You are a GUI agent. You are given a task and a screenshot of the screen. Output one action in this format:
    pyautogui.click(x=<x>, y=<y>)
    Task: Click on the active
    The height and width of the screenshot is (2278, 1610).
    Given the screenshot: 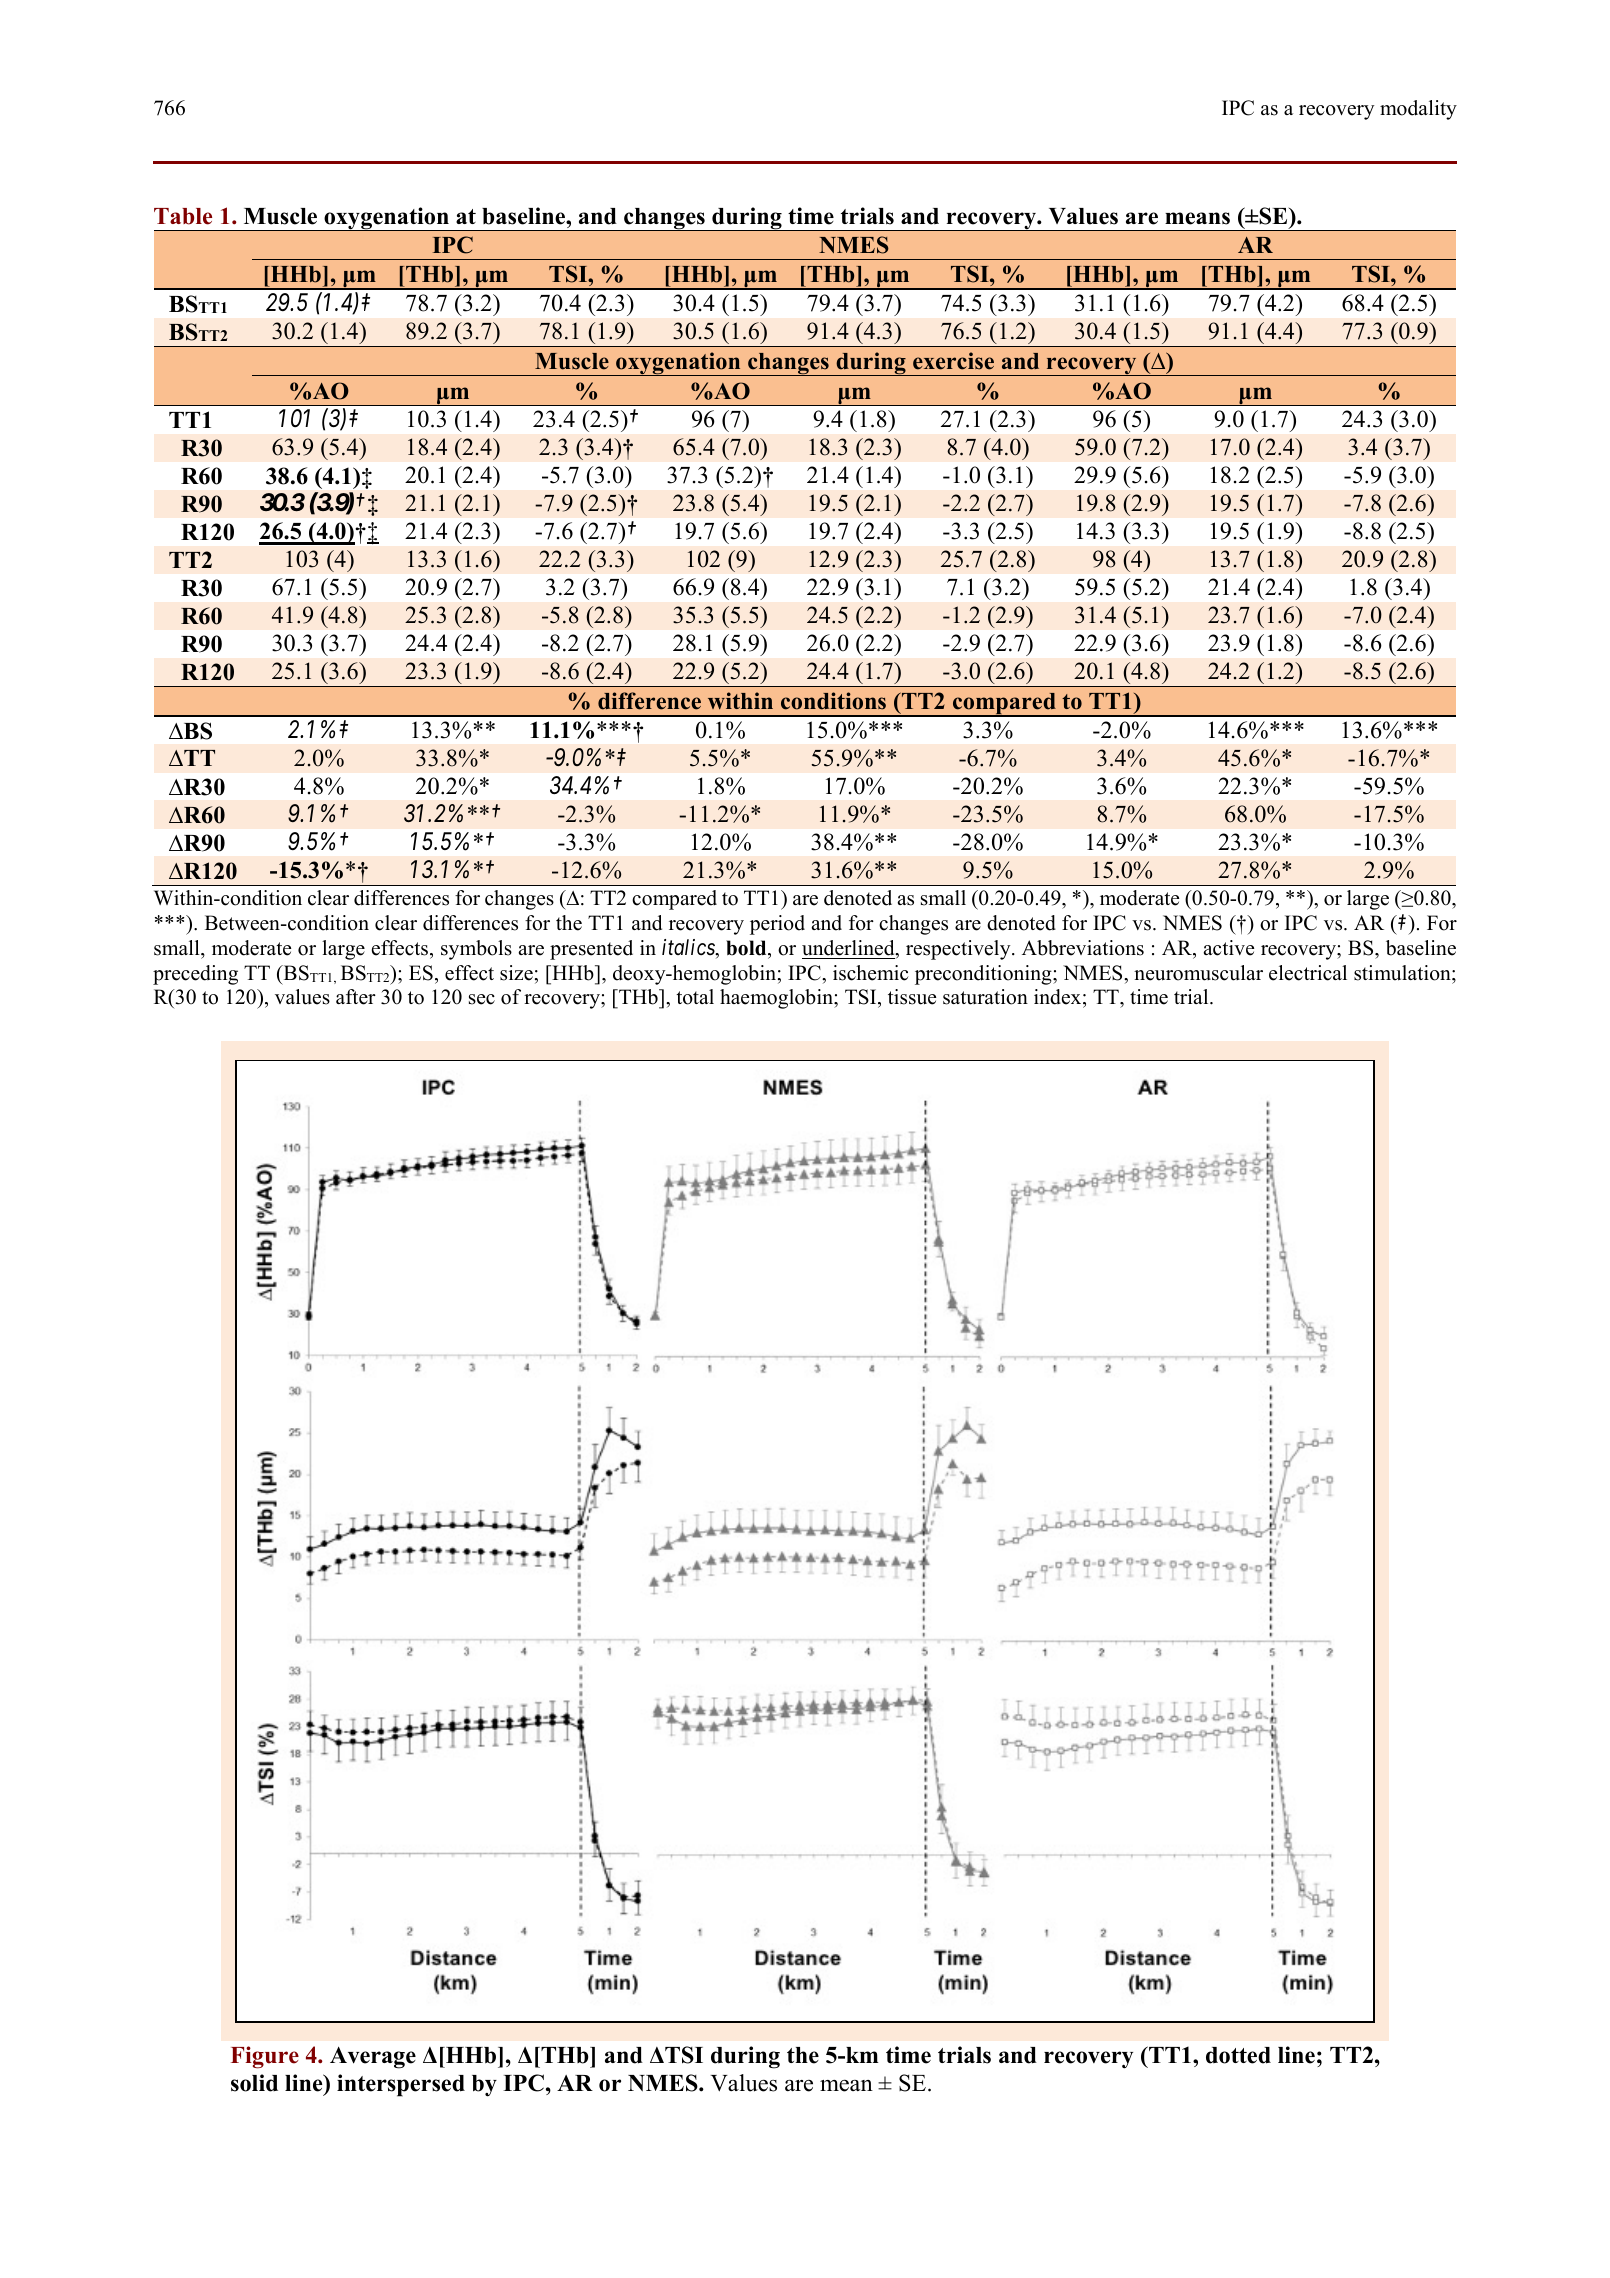 What is the action you would take?
    pyautogui.click(x=1228, y=948)
